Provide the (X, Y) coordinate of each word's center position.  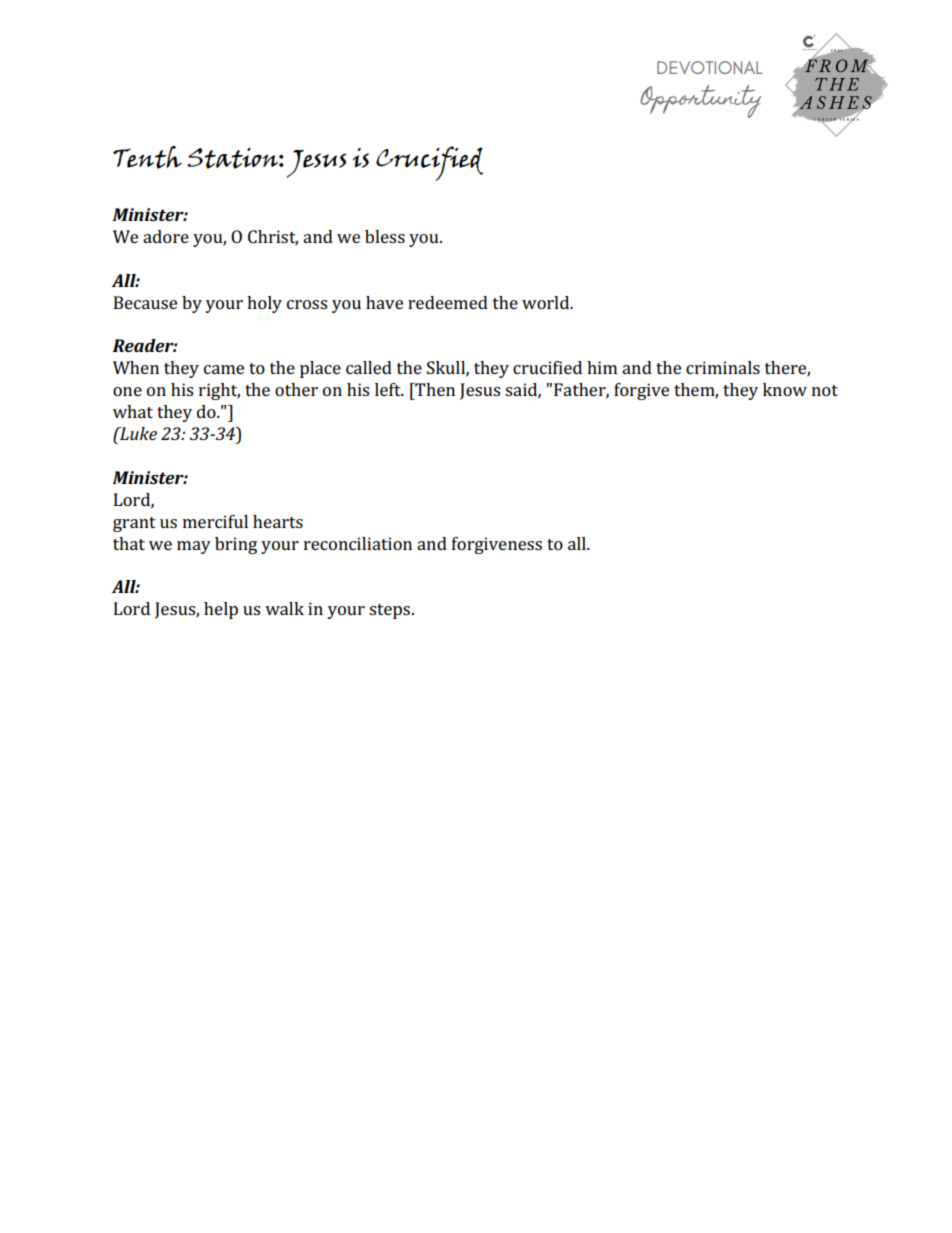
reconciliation (358, 543)
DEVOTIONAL (709, 67)
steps (391, 611)
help (221, 610)
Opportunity (700, 101)
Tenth (147, 157)
